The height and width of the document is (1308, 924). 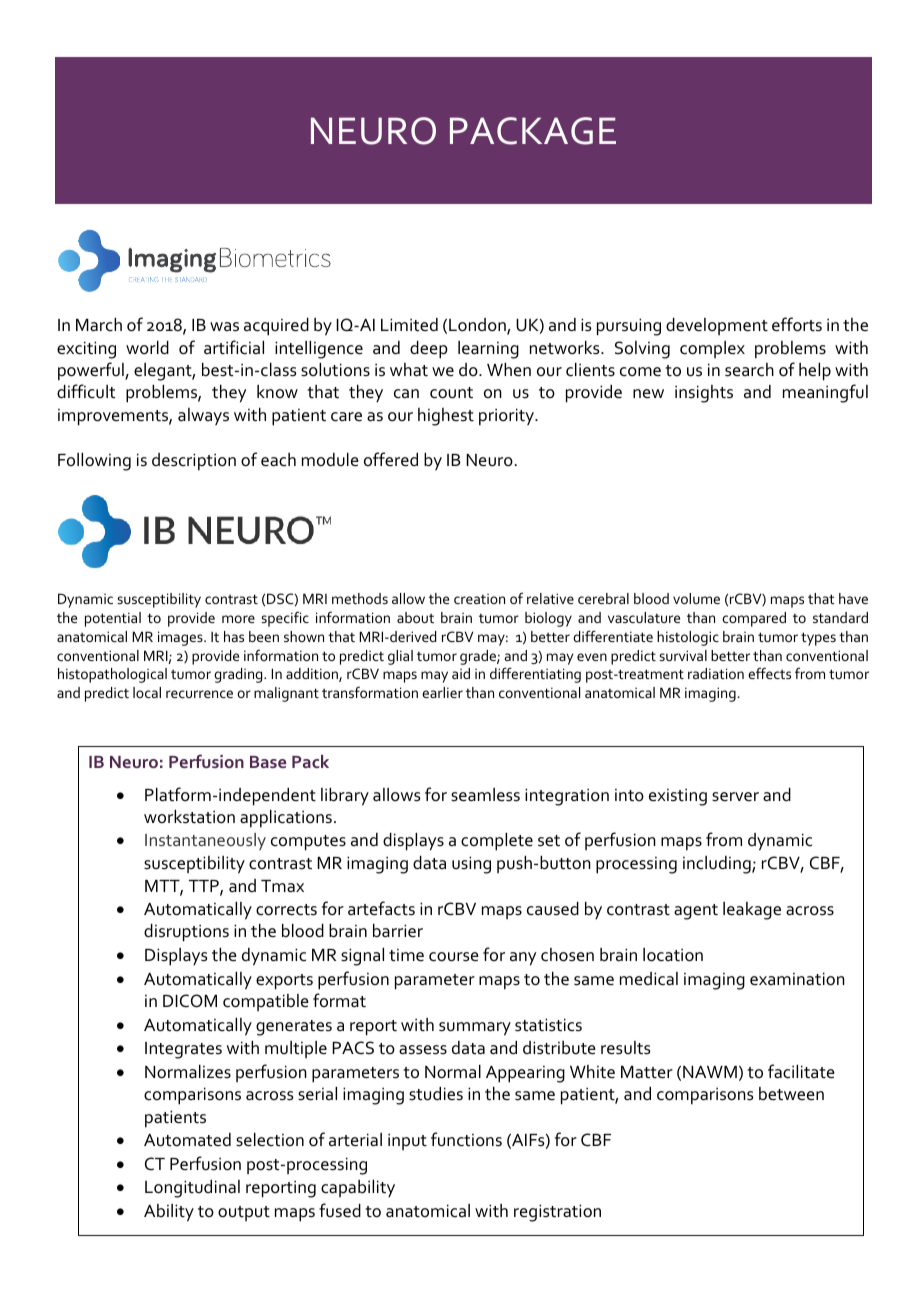 I want to click on search, so click(x=749, y=370).
